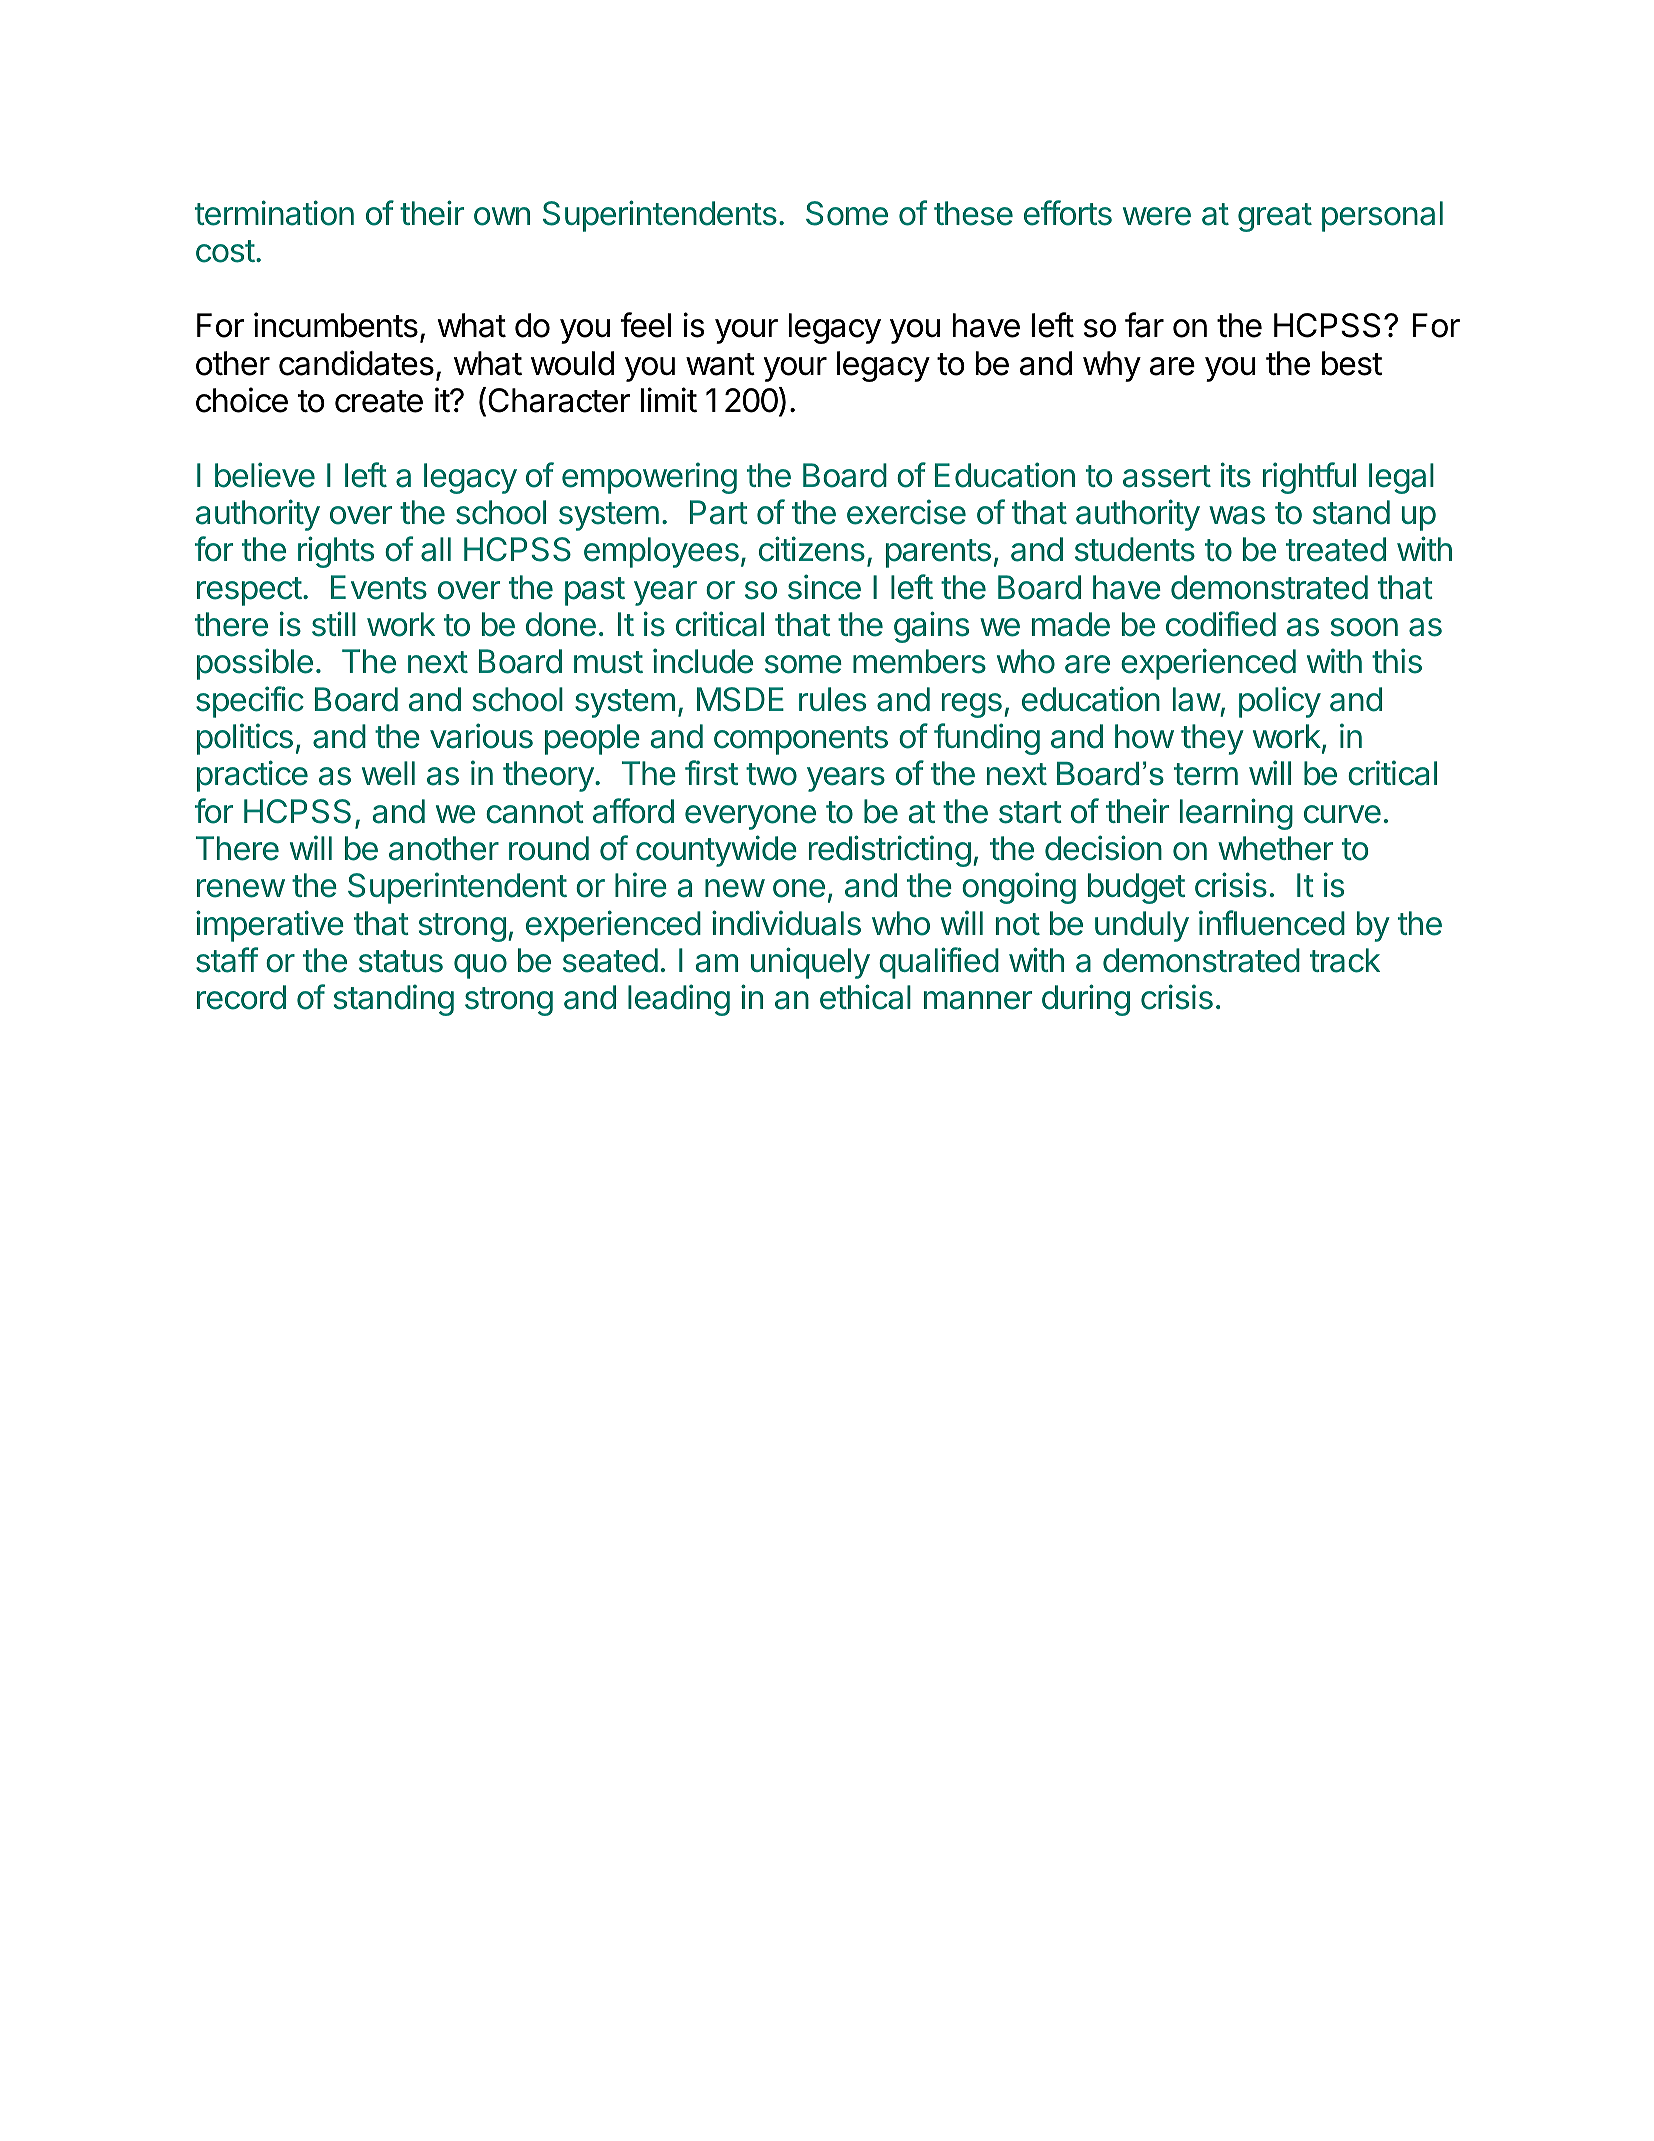 The image size is (1654, 2141). I want to click on codified, so click(1221, 624).
